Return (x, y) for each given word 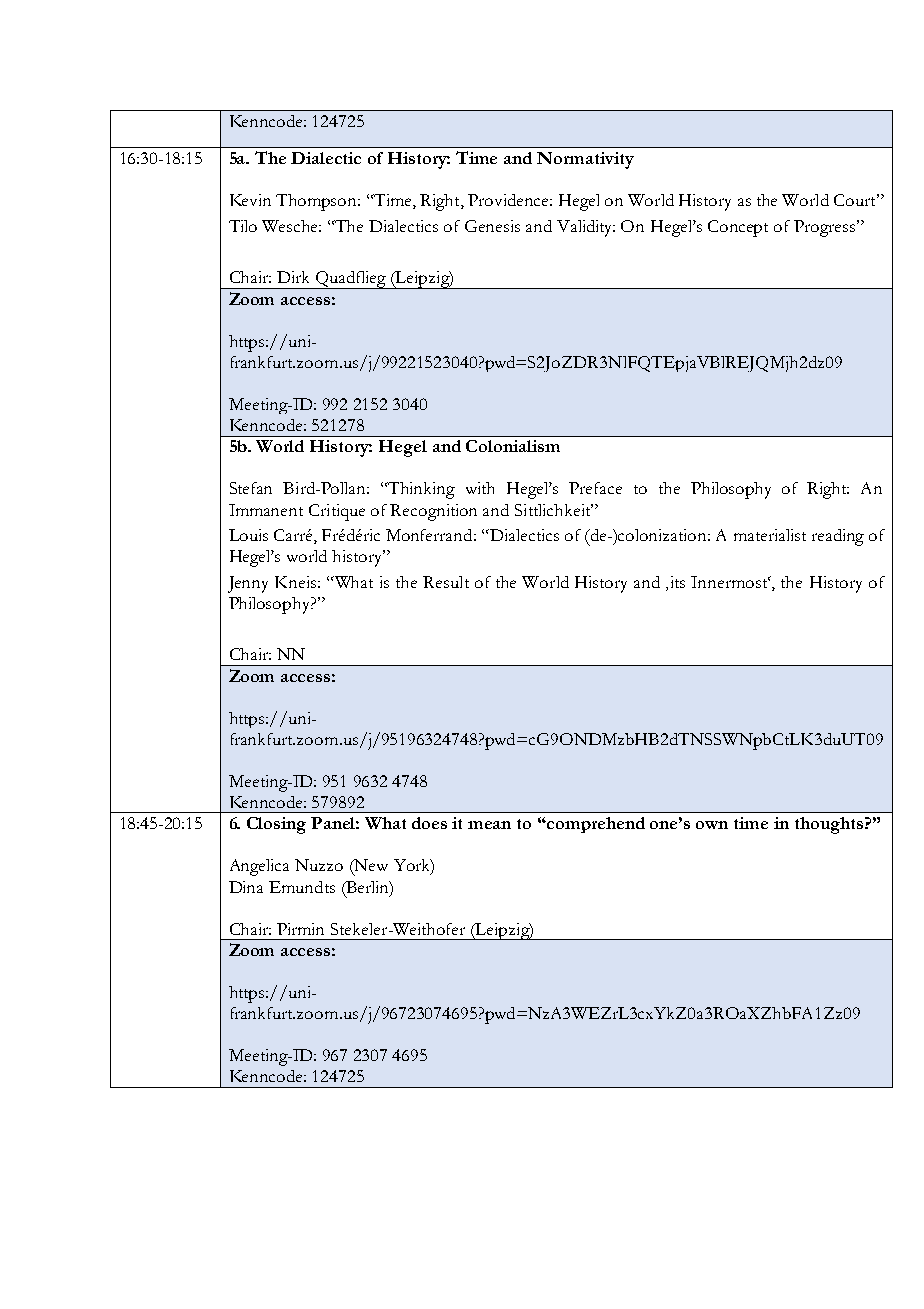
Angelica (259, 867)
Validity (586, 228)
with (480, 488)
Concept (738, 228)
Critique (337, 512)
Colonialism (513, 446)
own (712, 825)
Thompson (318, 202)
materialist (770, 535)
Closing (276, 825)
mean (489, 825)
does (429, 823)
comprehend (595, 825)
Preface (595, 488)
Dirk (293, 277)
